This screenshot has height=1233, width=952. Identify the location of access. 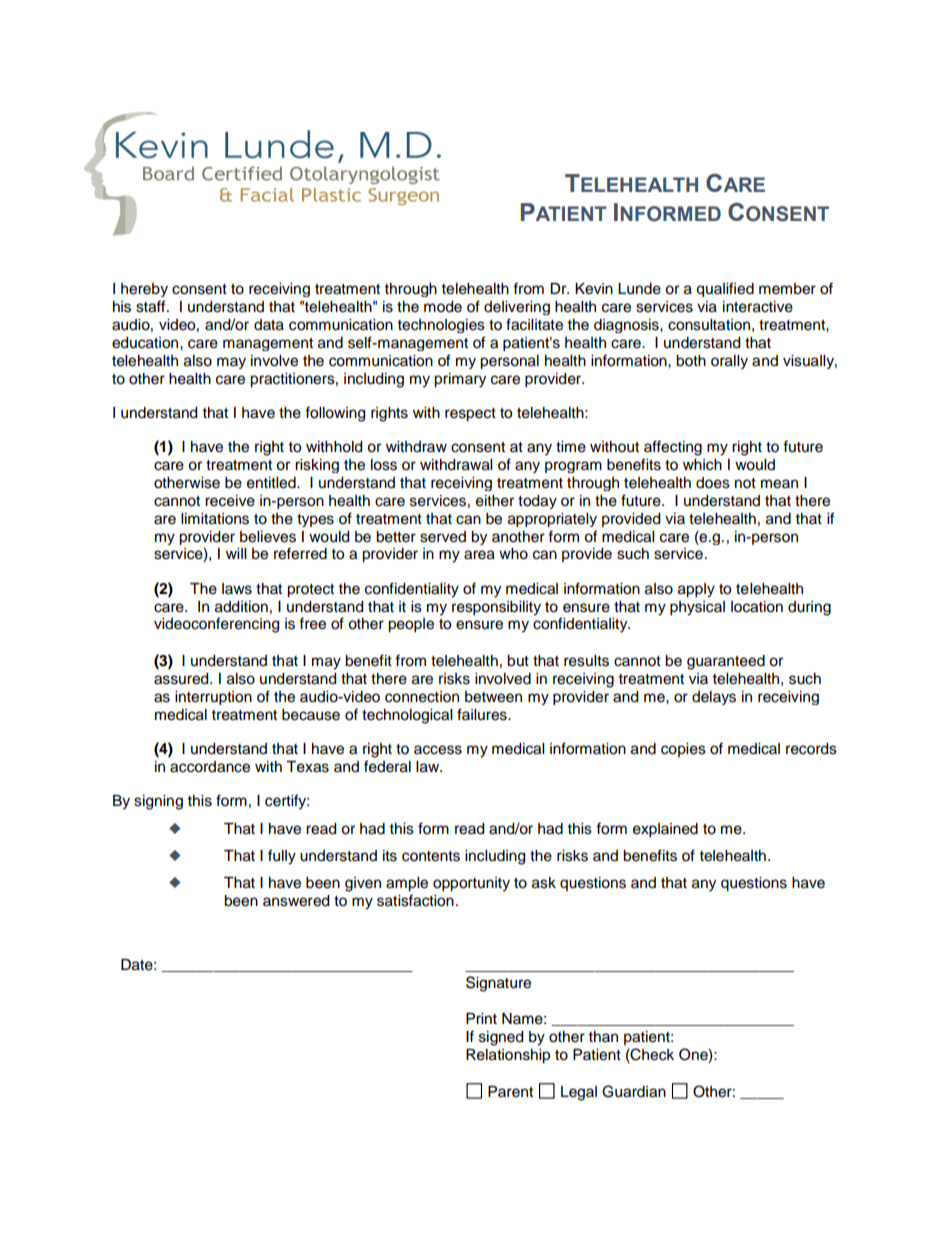
(438, 750).
